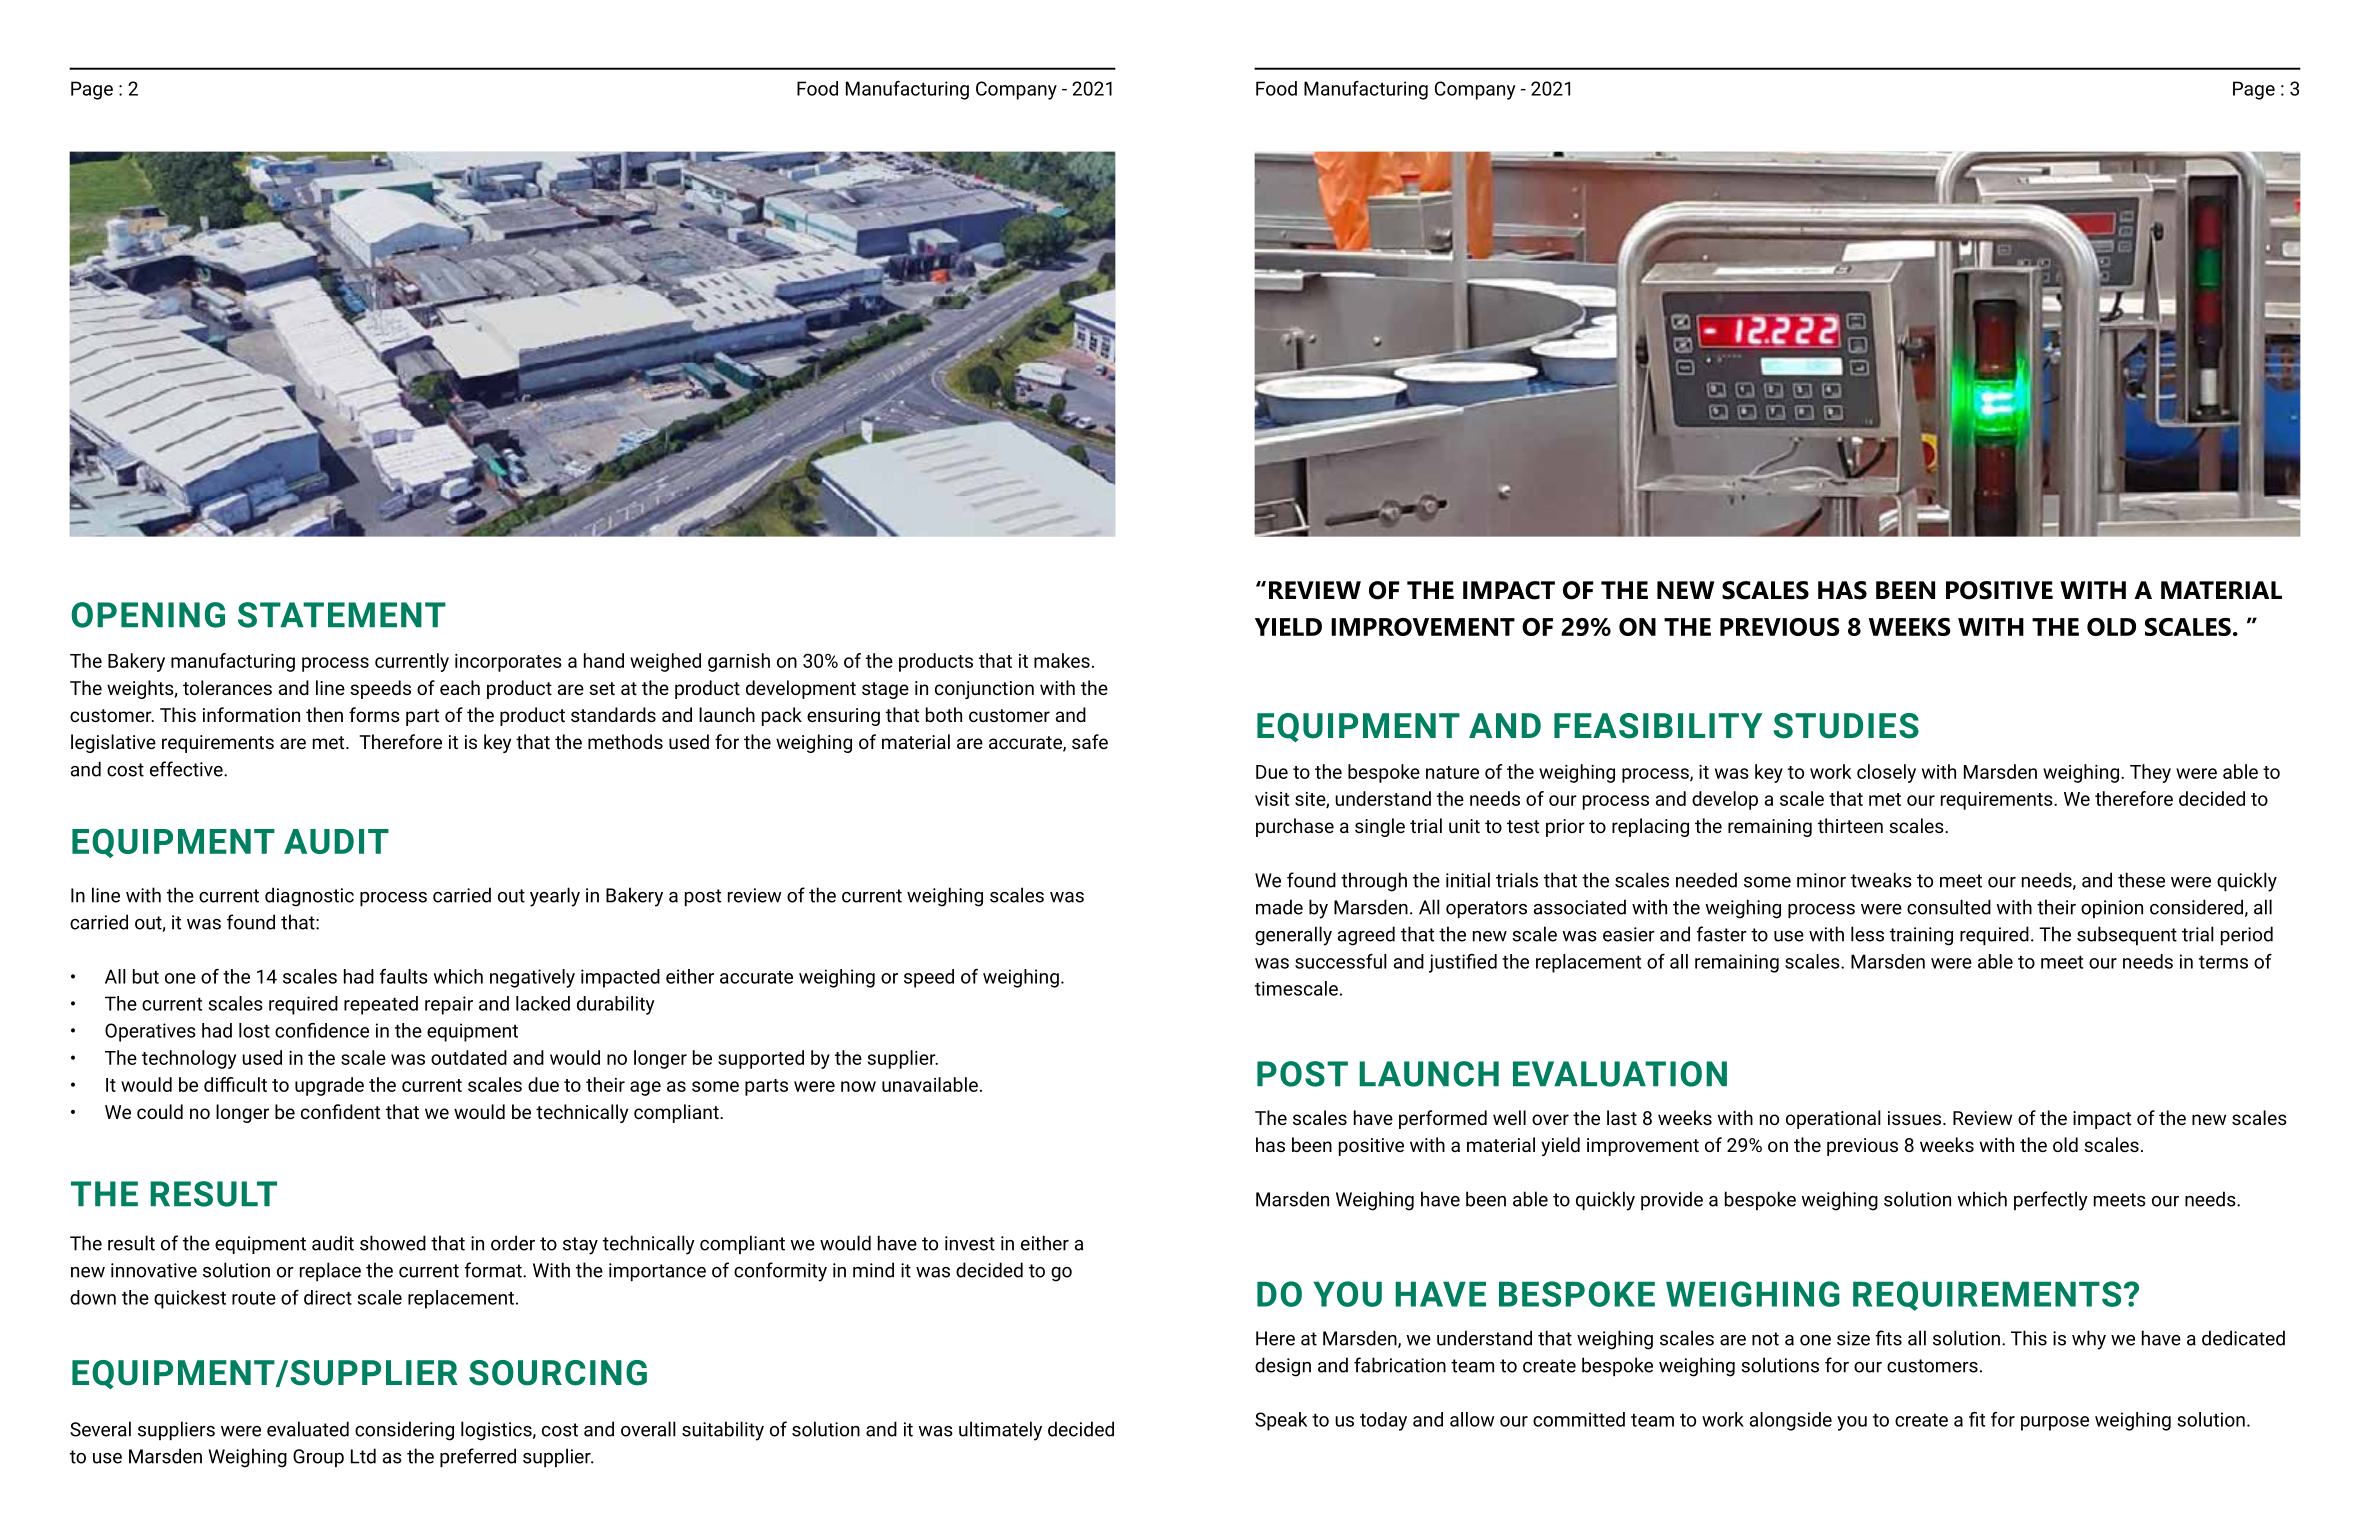 This page has height=1533, width=2370. Describe the element at coordinates (1846, 726) in the page. I see `STUDIES` at that location.
